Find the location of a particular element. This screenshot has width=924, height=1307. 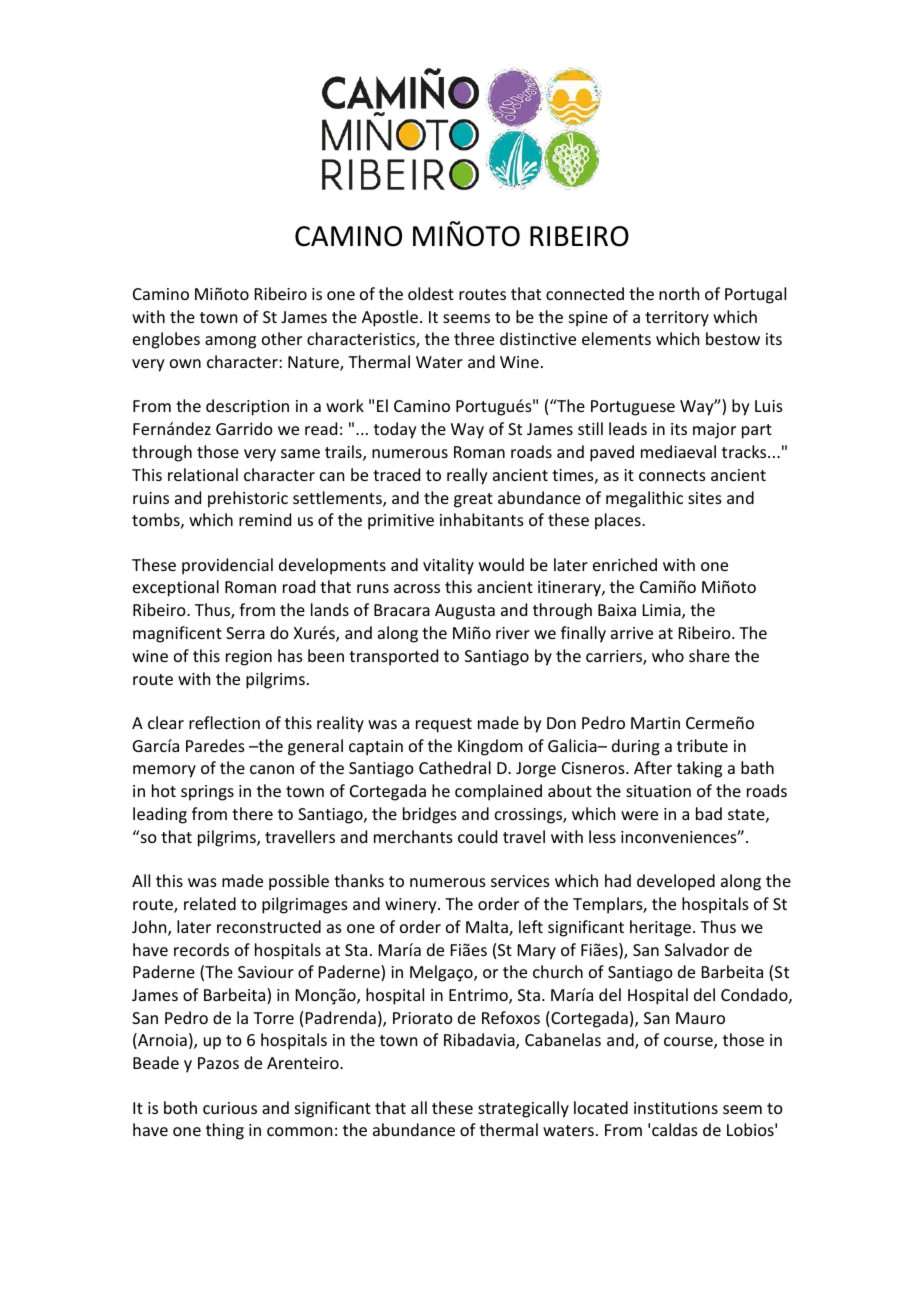

territory is located at coordinates (677, 319).
